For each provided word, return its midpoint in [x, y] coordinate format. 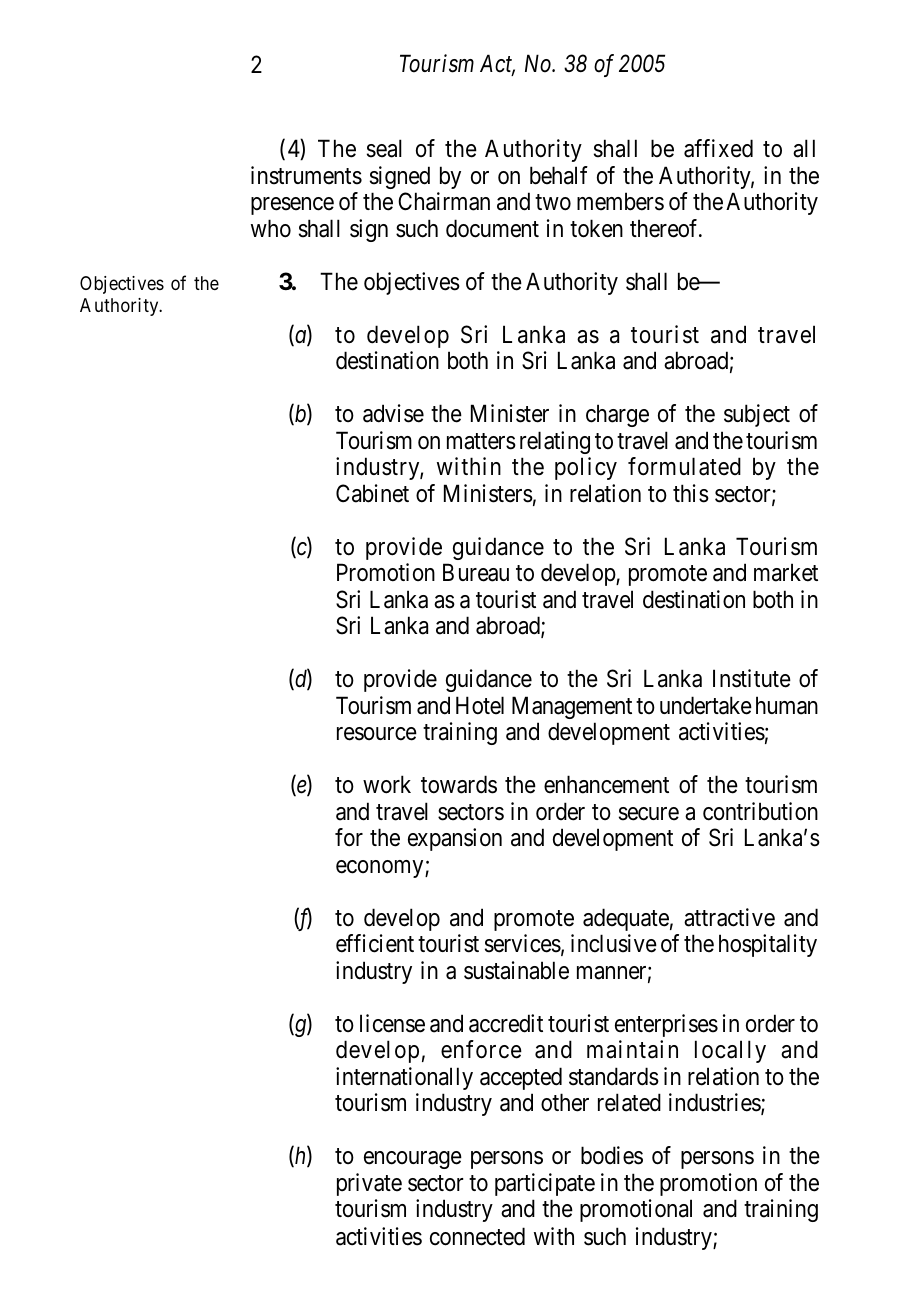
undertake [706, 705]
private [369, 1184]
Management [572, 707]
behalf [559, 175]
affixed [718, 148]
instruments [306, 175]
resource [377, 734]
